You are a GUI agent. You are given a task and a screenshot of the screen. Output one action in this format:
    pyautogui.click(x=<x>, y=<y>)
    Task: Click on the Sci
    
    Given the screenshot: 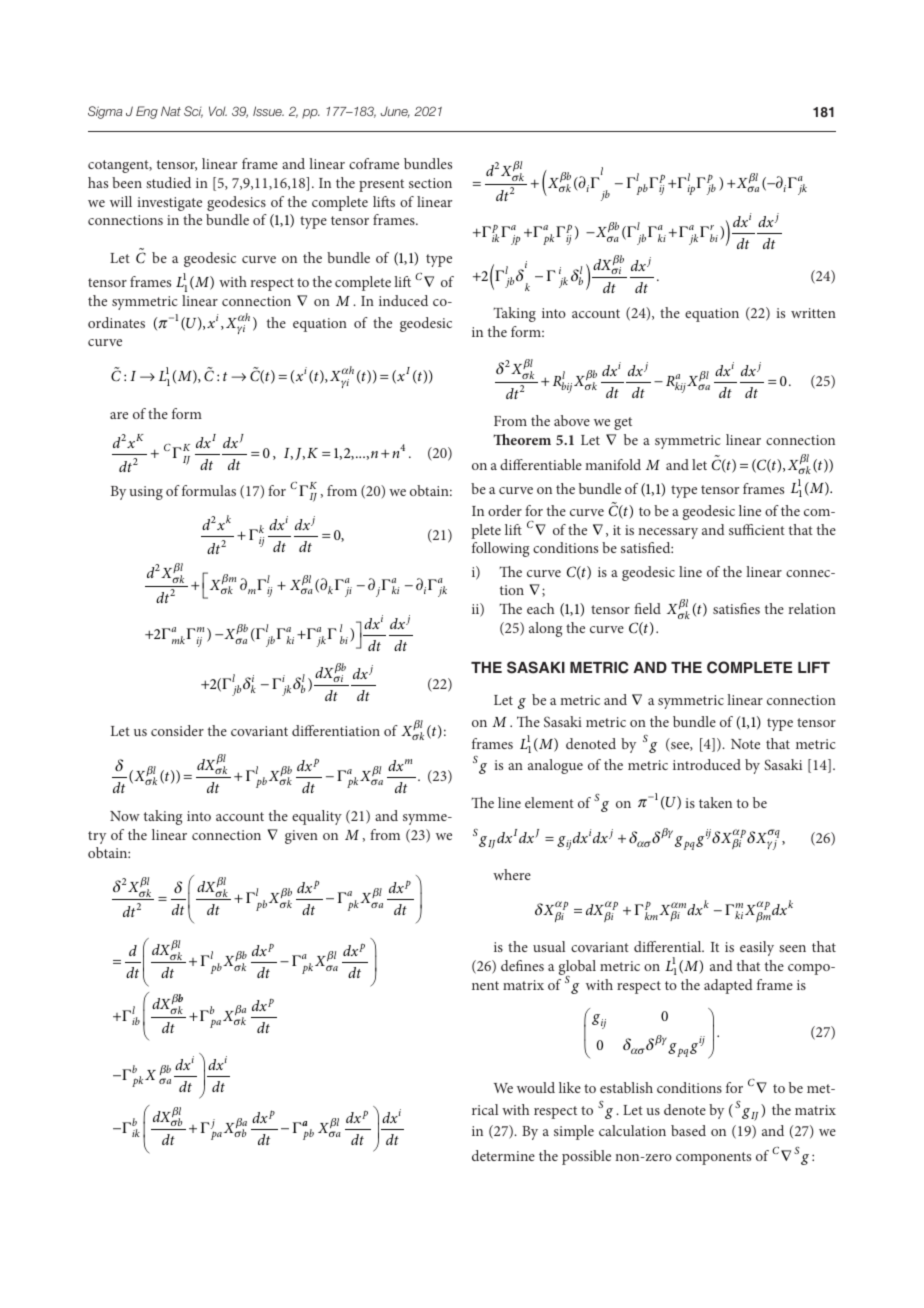 What is the action you would take?
    pyautogui.click(x=193, y=112)
